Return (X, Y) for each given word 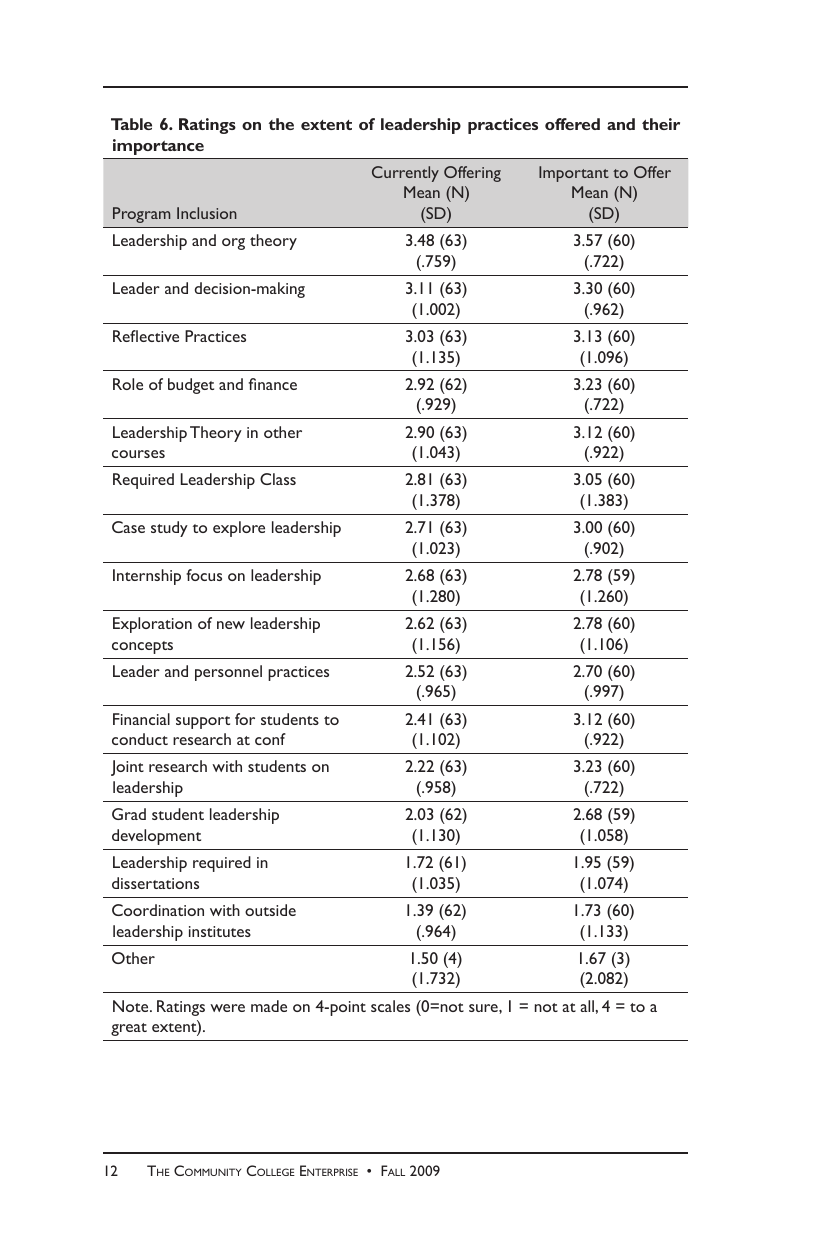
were (227, 1008)
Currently (405, 174)
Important (574, 174)
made (269, 1006)
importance (158, 147)
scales (390, 1006)
